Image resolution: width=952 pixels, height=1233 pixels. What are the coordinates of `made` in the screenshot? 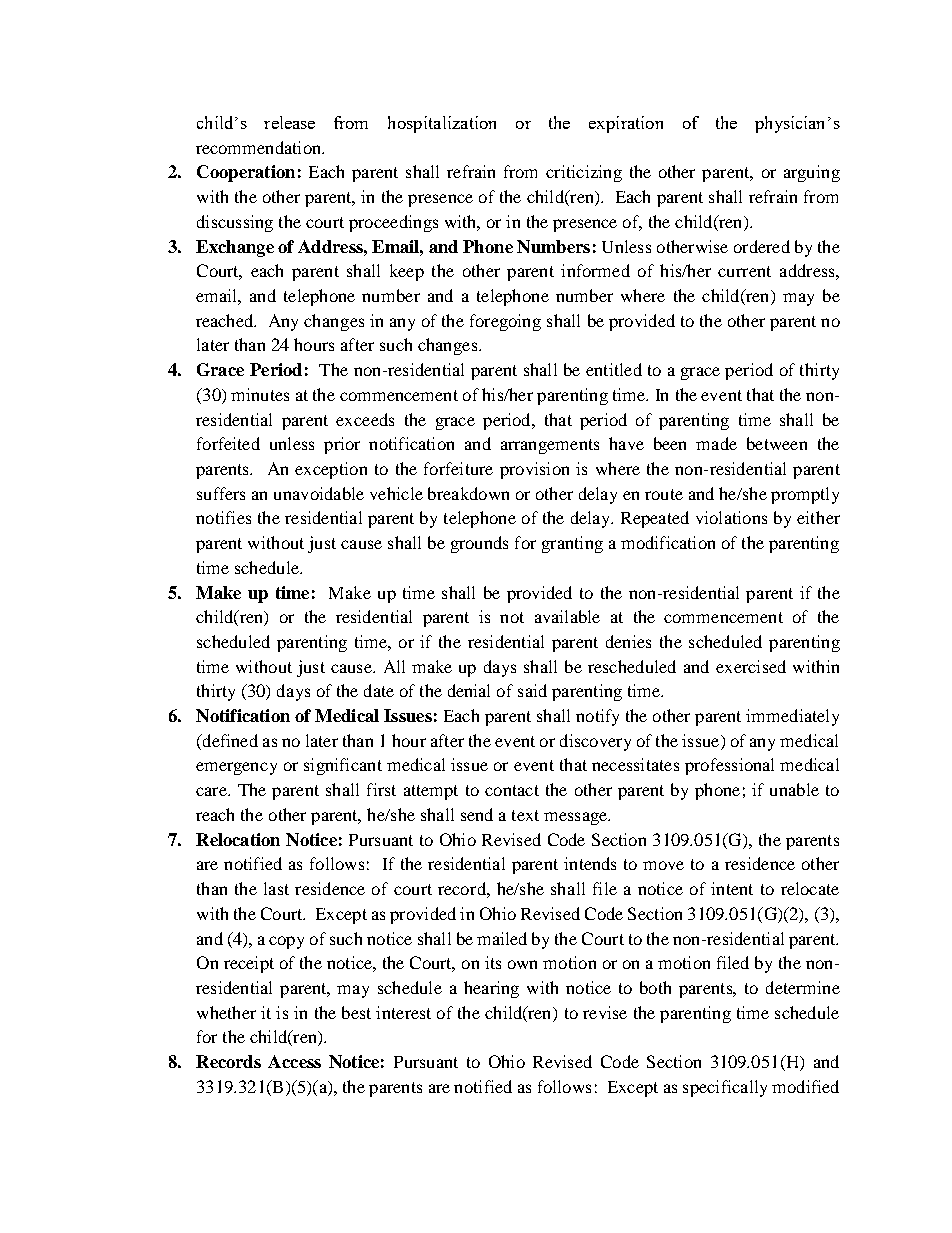 It's located at (716, 443).
